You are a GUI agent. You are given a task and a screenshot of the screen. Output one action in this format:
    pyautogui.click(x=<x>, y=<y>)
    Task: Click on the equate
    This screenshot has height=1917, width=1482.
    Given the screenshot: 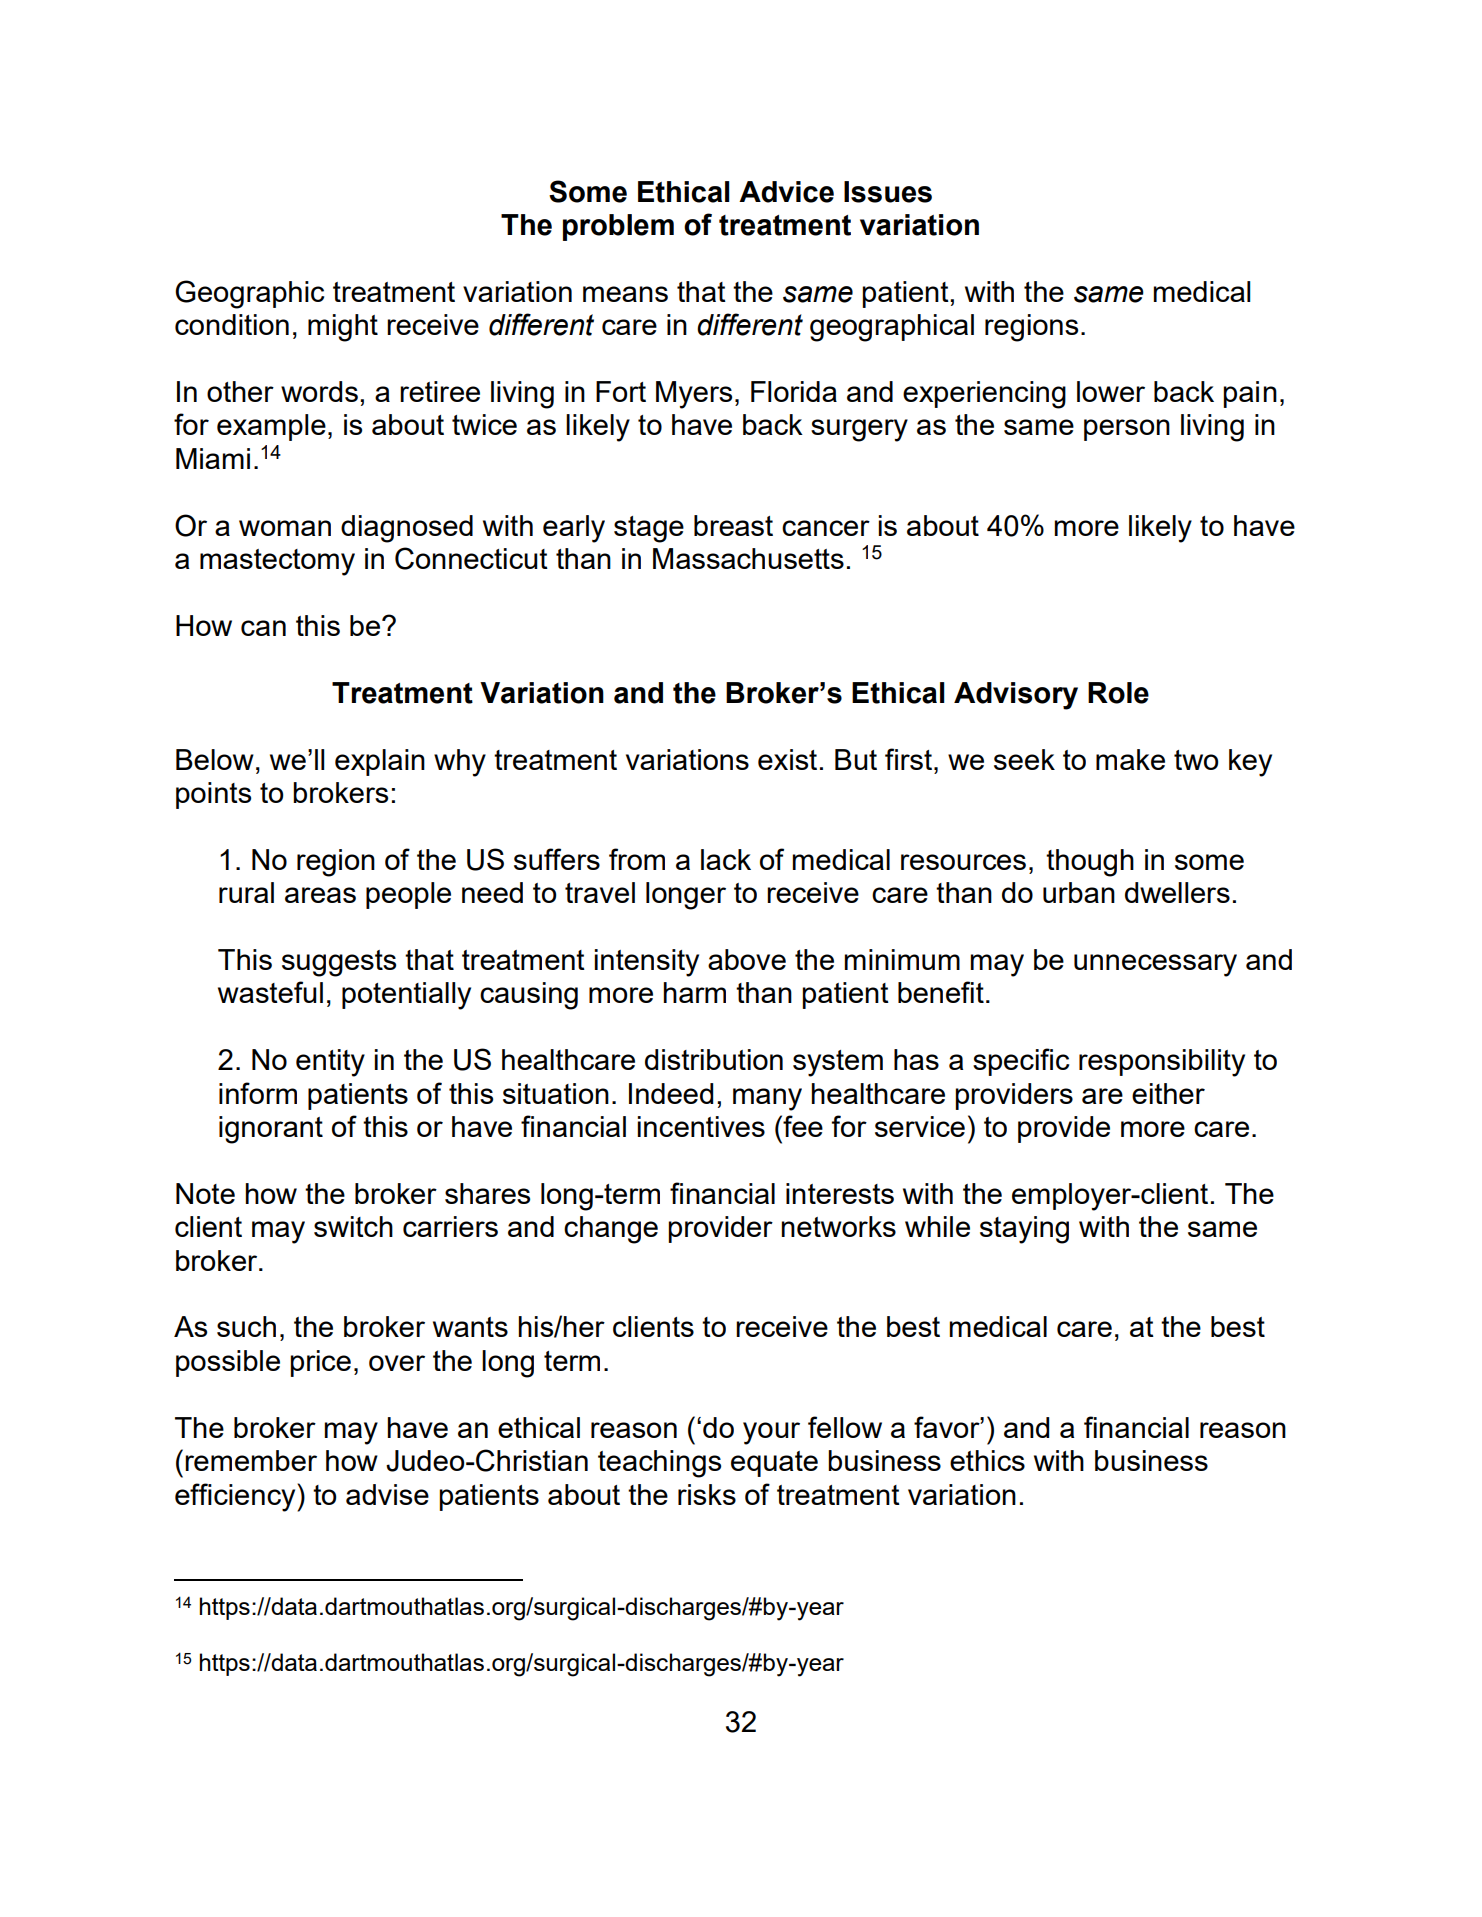 What is the action you would take?
    pyautogui.click(x=774, y=1464)
